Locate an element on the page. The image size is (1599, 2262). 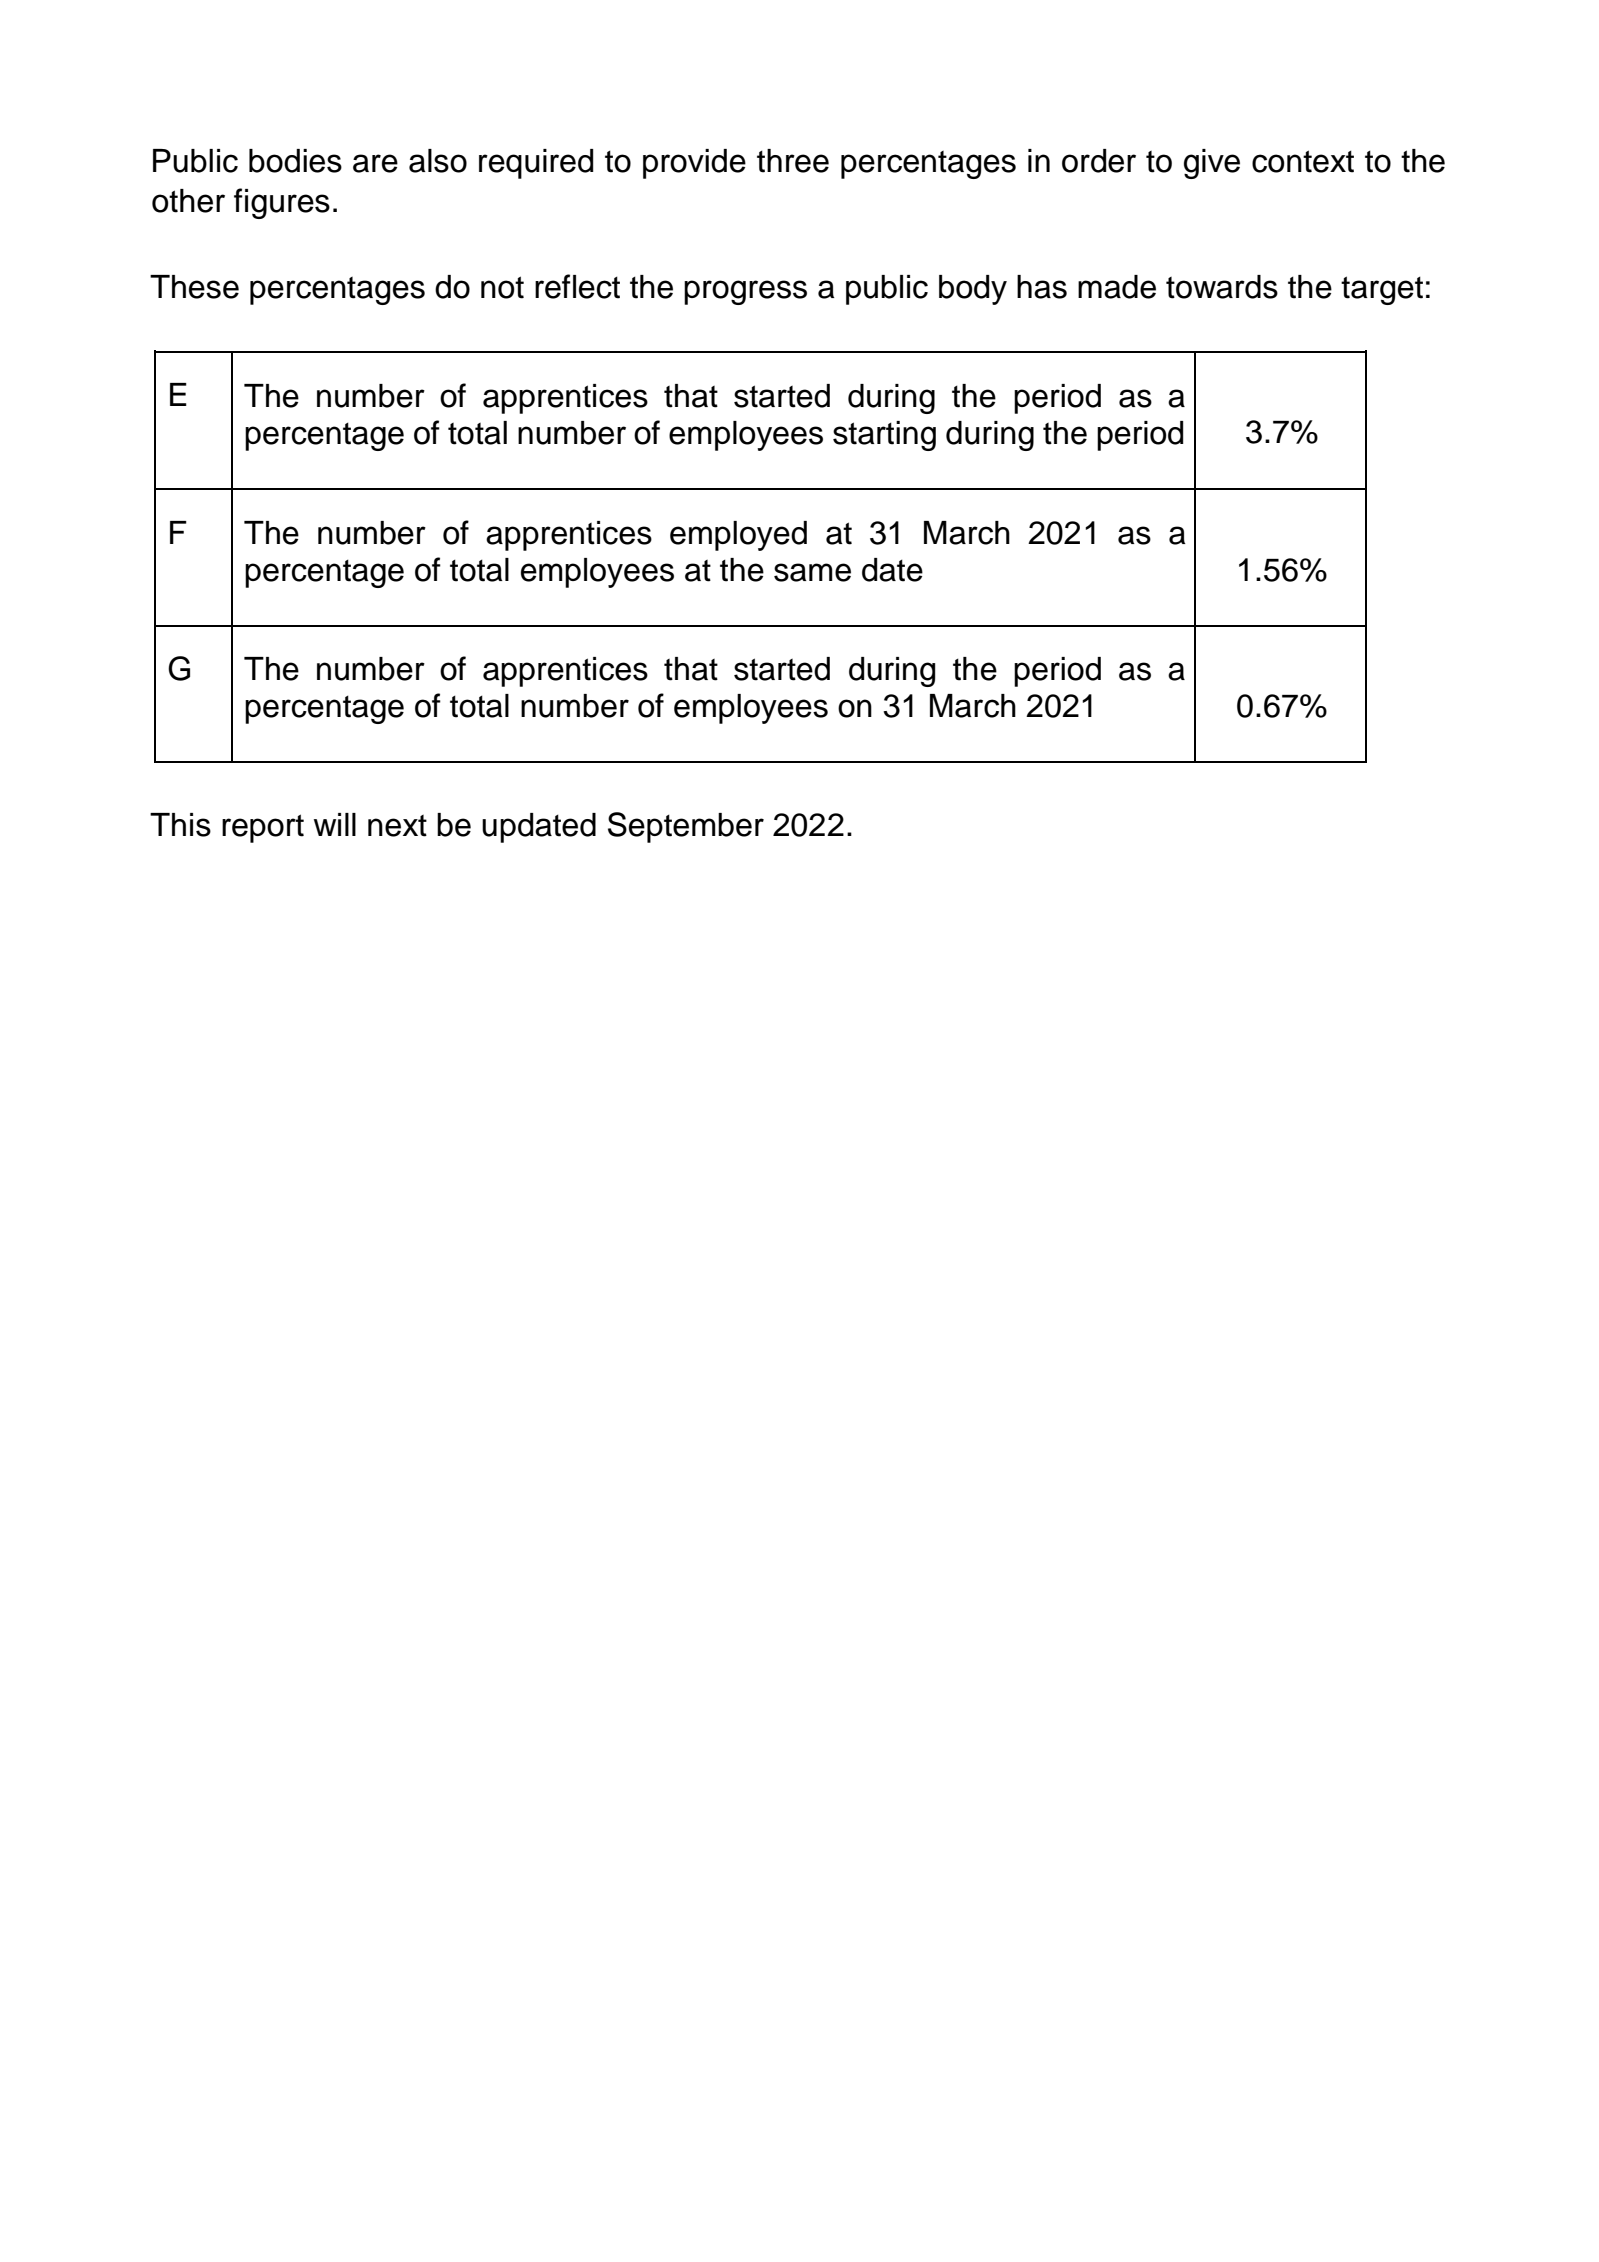
same is located at coordinates (812, 572).
